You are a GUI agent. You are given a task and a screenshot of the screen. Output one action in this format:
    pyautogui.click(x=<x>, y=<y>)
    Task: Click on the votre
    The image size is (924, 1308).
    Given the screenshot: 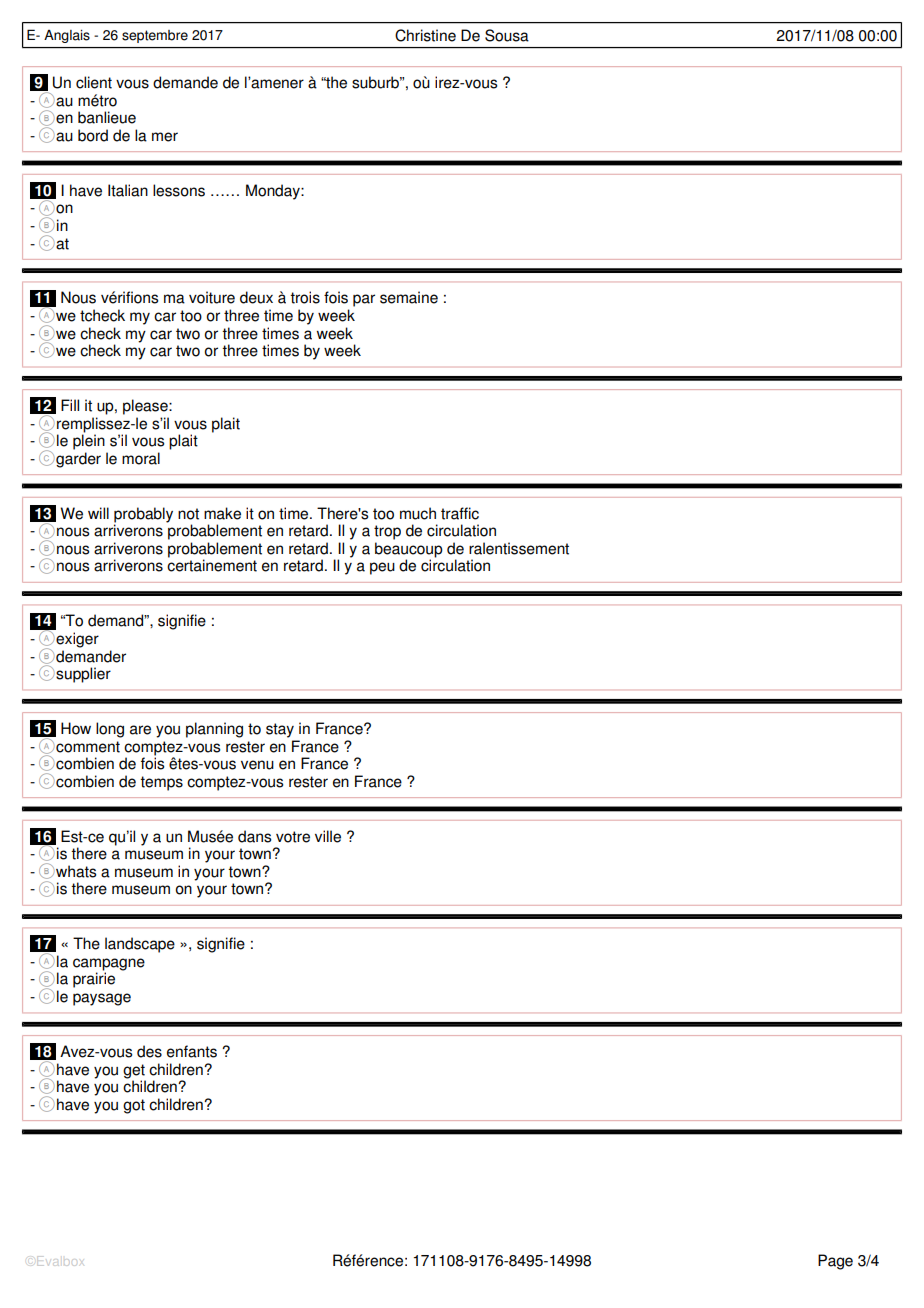 What is the action you would take?
    pyautogui.click(x=293, y=837)
